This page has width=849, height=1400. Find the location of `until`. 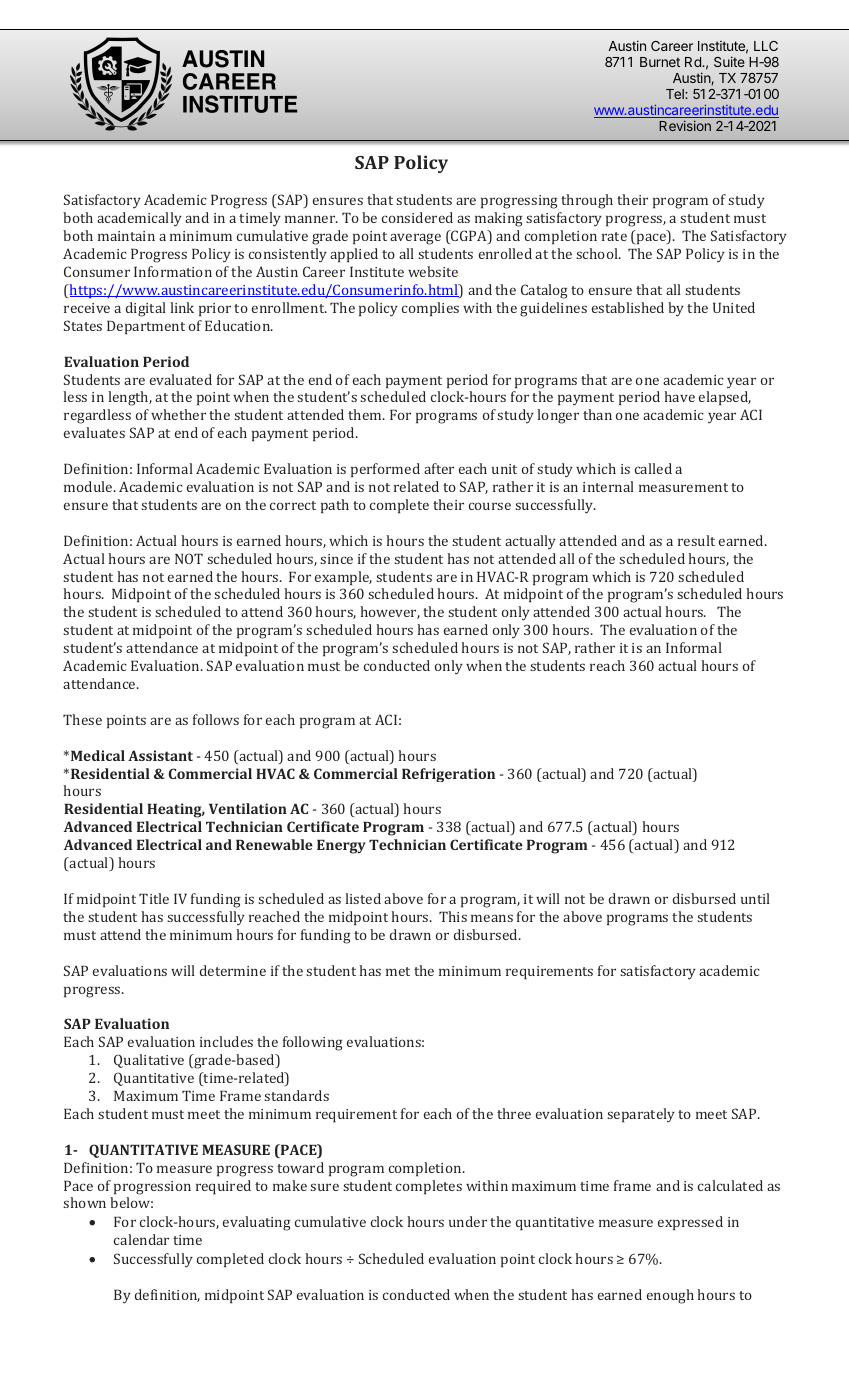

until is located at coordinates (755, 898).
